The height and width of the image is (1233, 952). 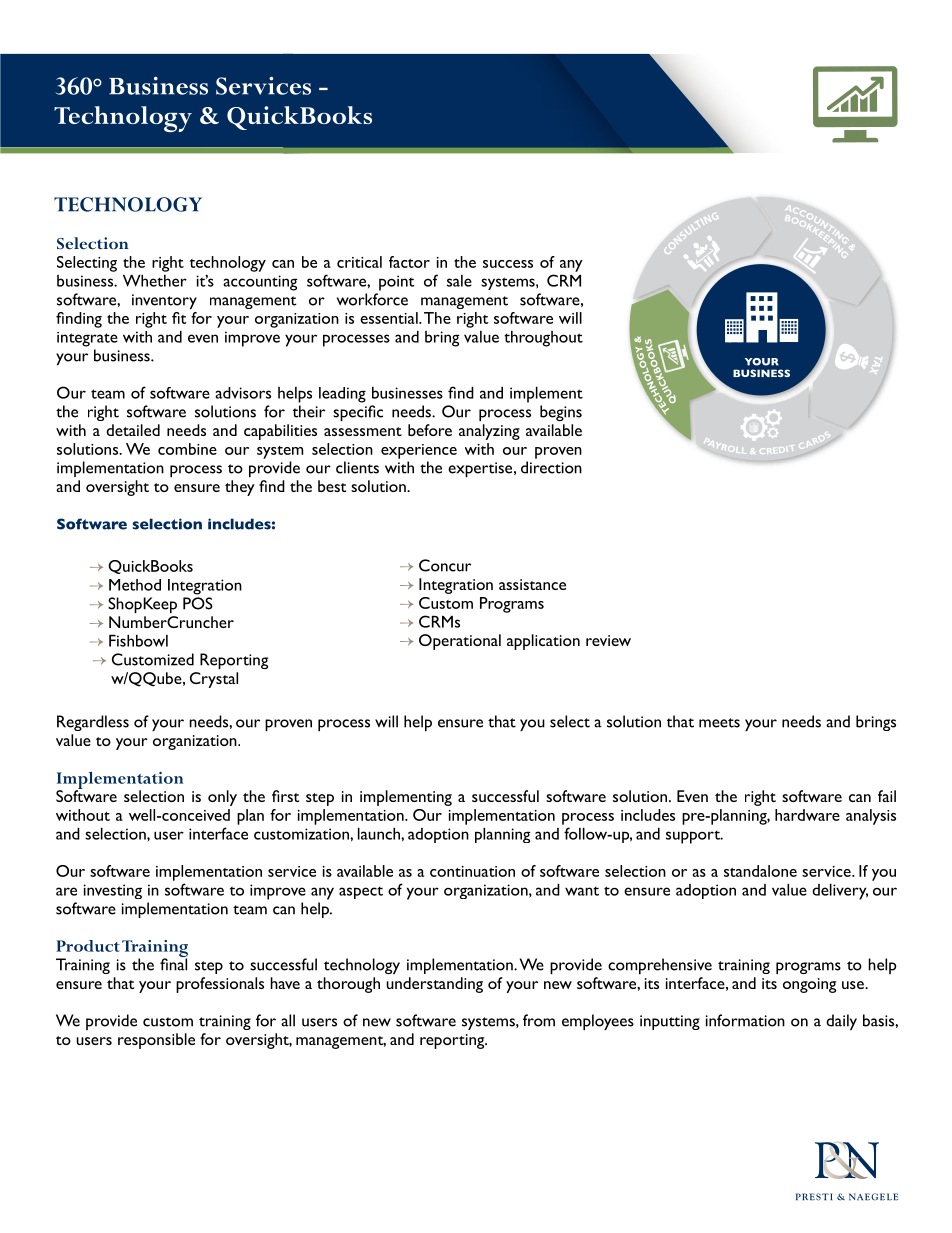 I want to click on responsible, so click(x=156, y=1041).
